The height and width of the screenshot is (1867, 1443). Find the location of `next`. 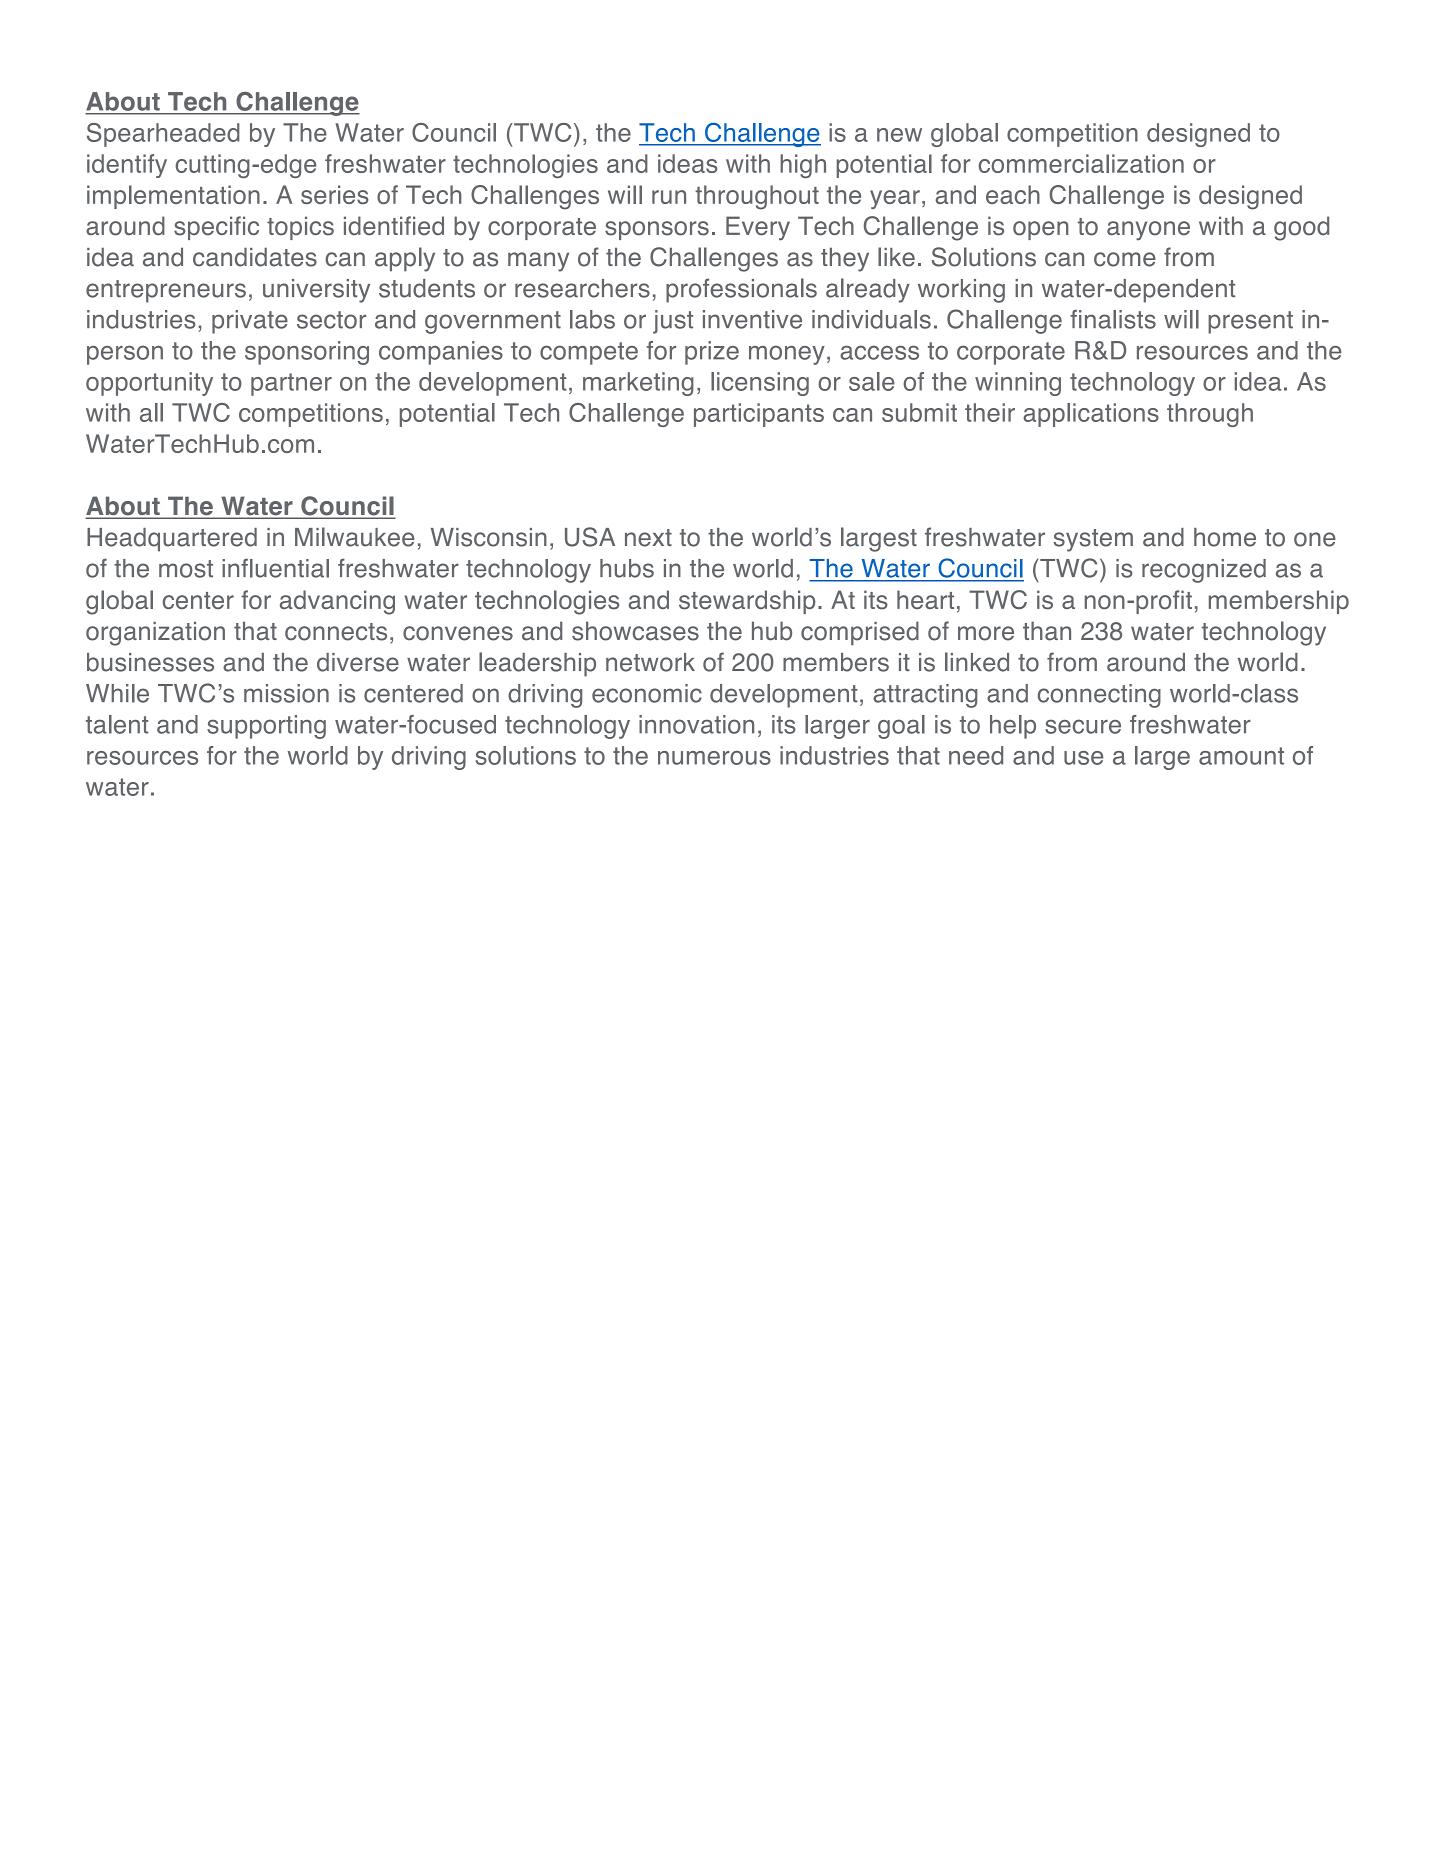

next is located at coordinates (648, 538).
